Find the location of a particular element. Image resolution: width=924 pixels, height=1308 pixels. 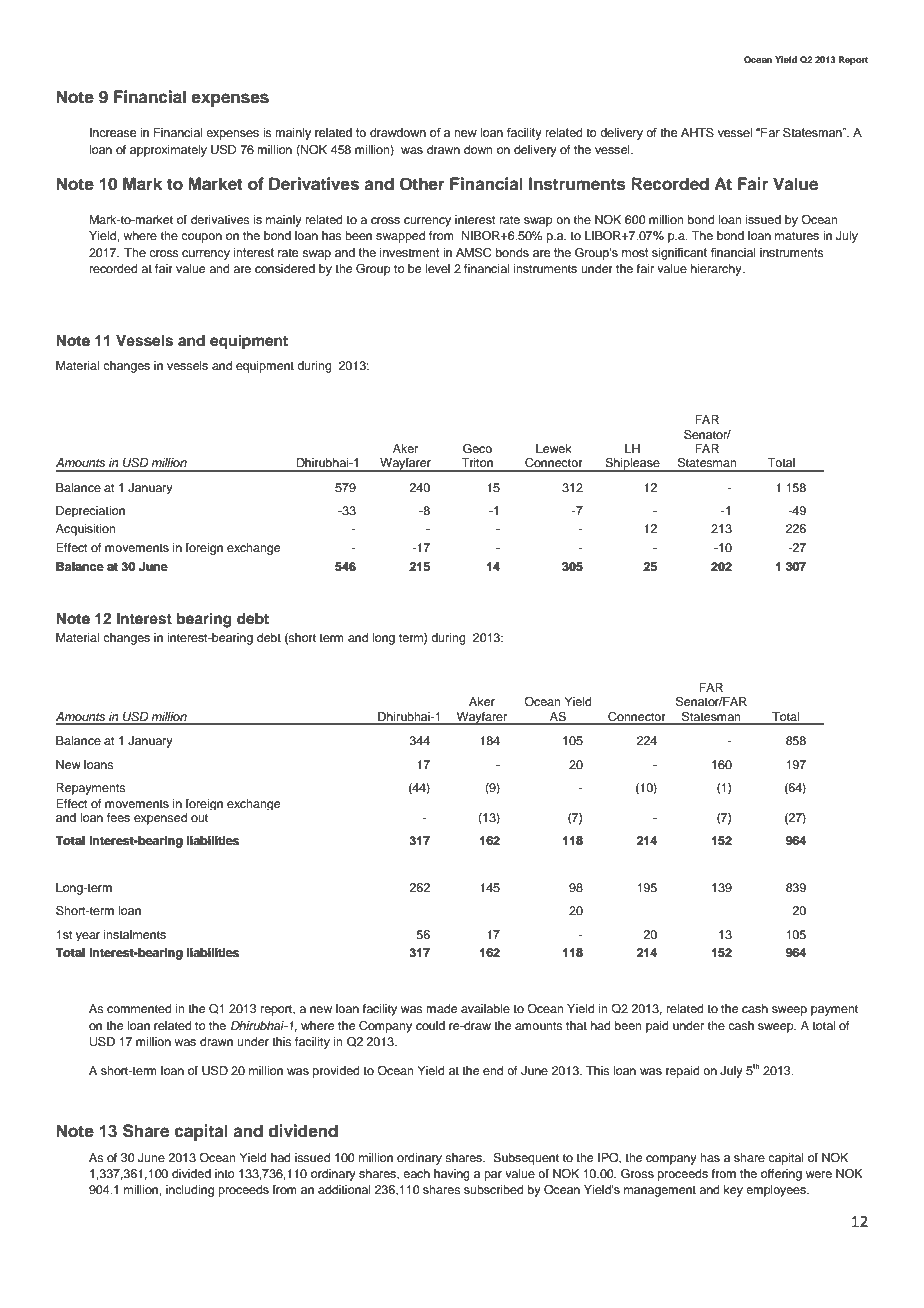

Acquisition is located at coordinates (86, 530).
